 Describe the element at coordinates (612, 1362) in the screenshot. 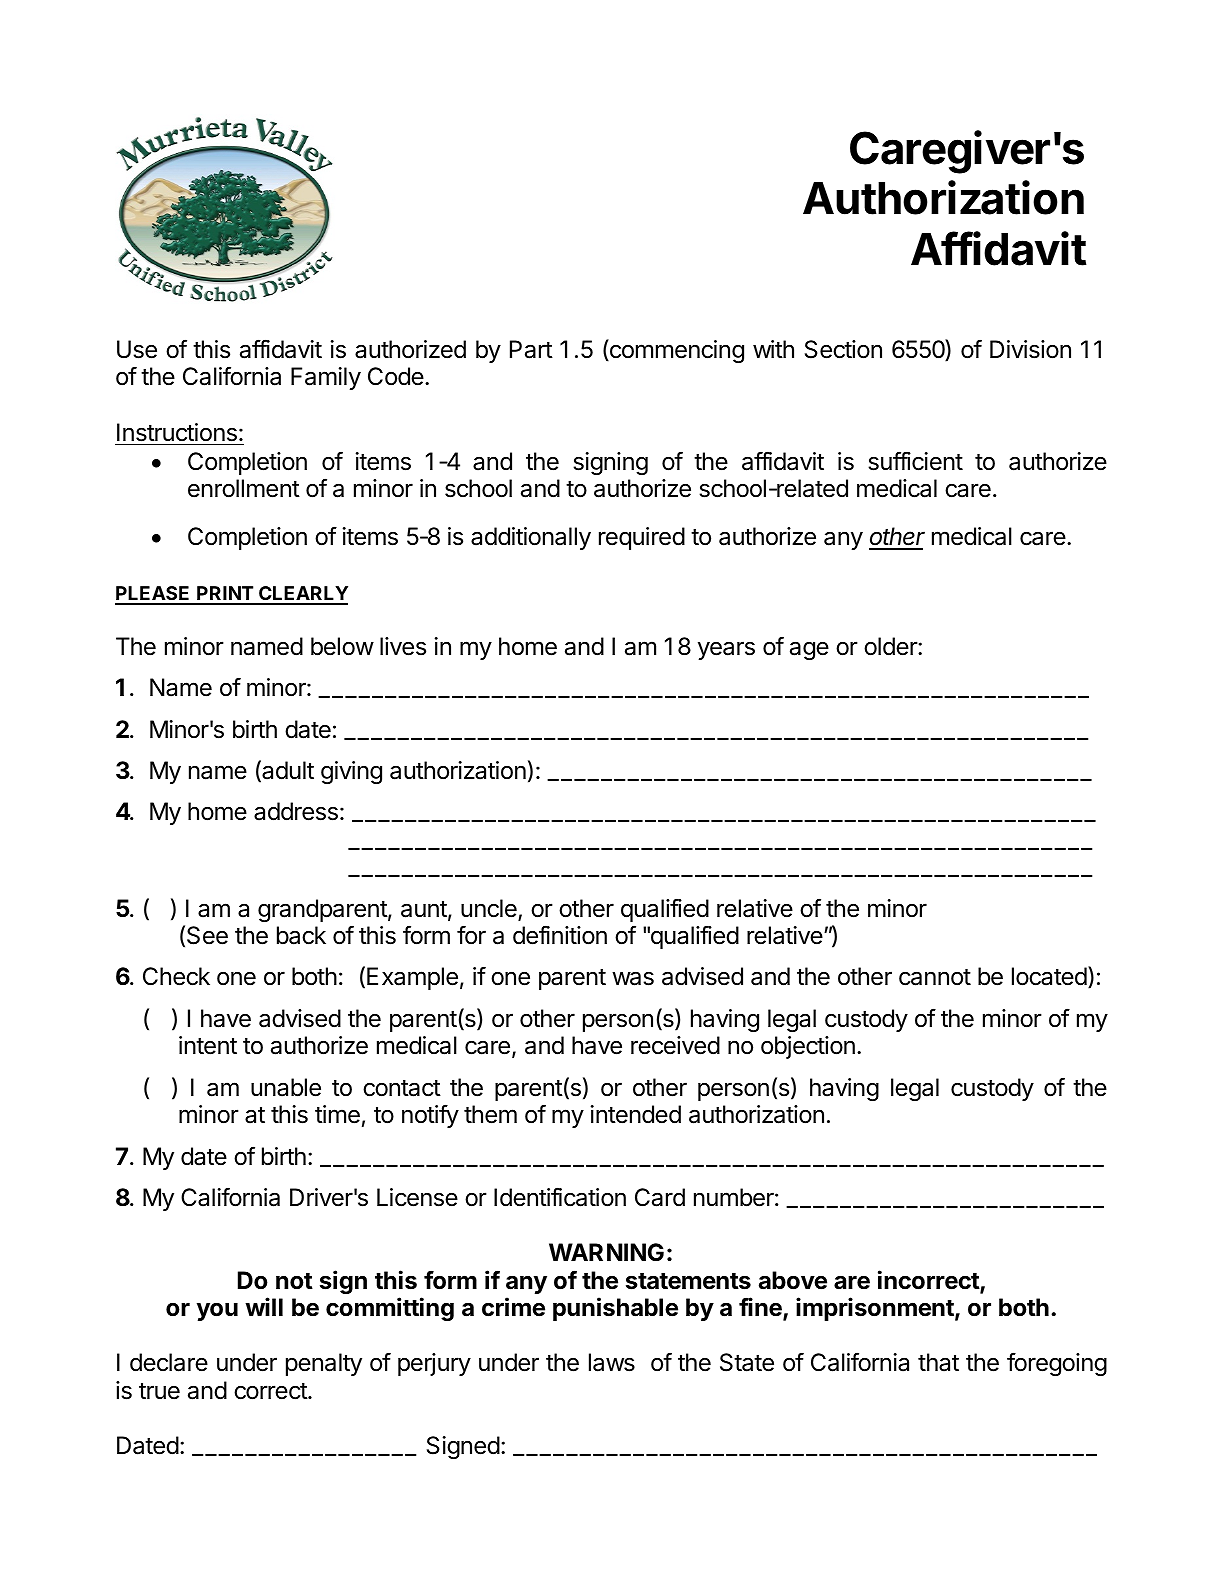

I see `laws` at that location.
